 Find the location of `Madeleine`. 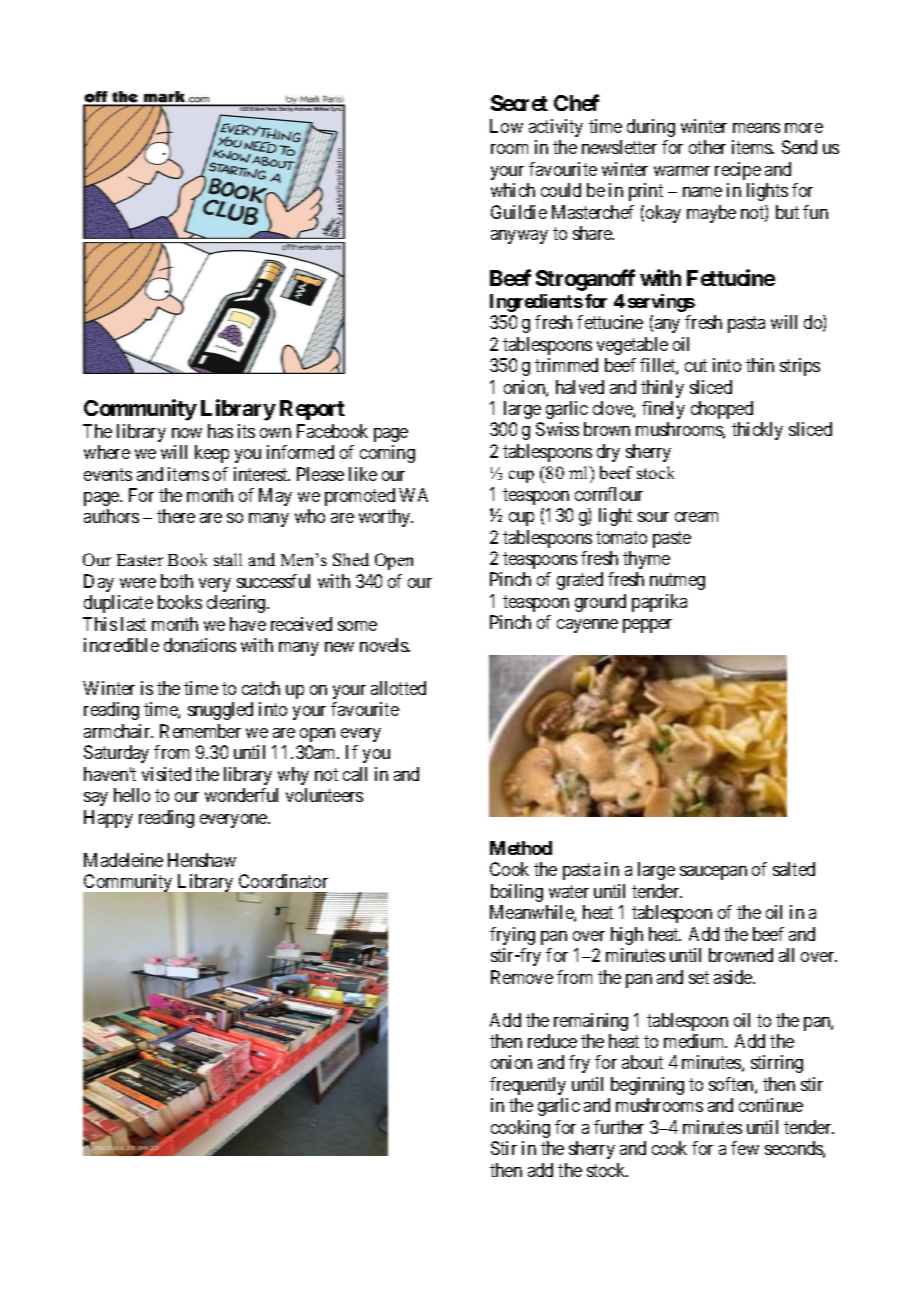

Madeleine is located at coordinates (123, 860).
